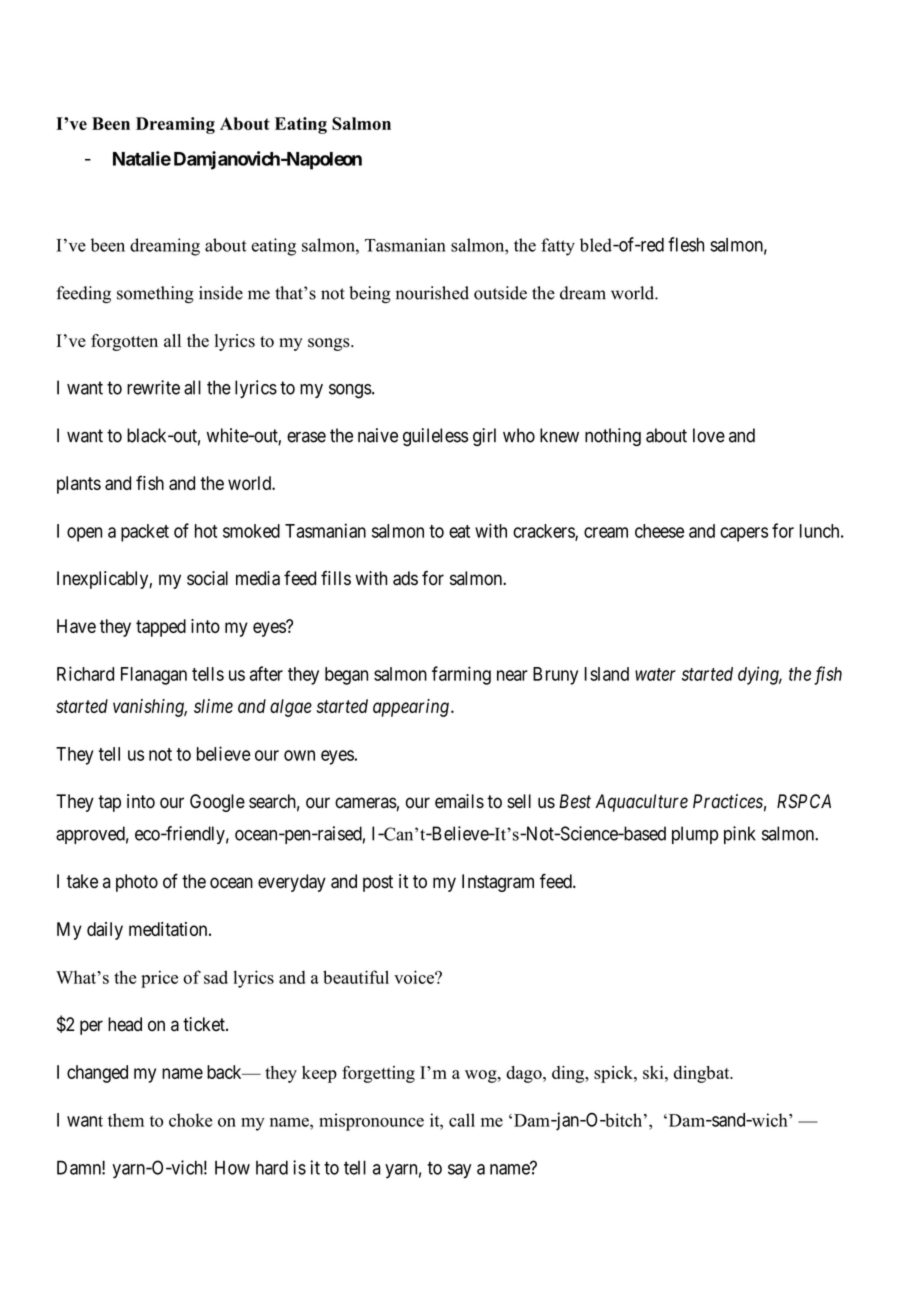 This screenshot has height=1308, width=924. I want to click on appearing, so click(411, 708).
